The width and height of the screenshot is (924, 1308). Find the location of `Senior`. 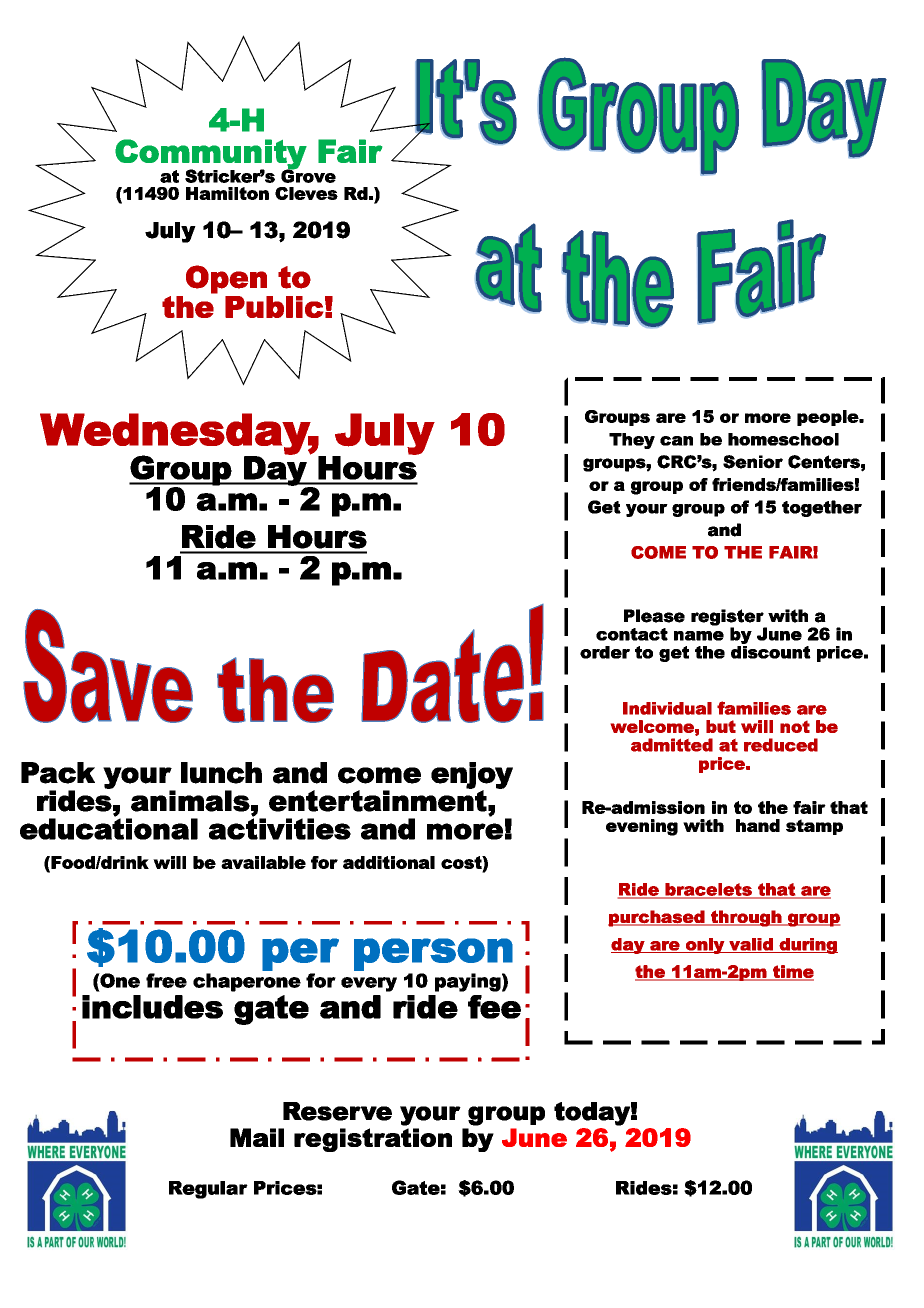

Senior is located at coordinates (753, 462).
